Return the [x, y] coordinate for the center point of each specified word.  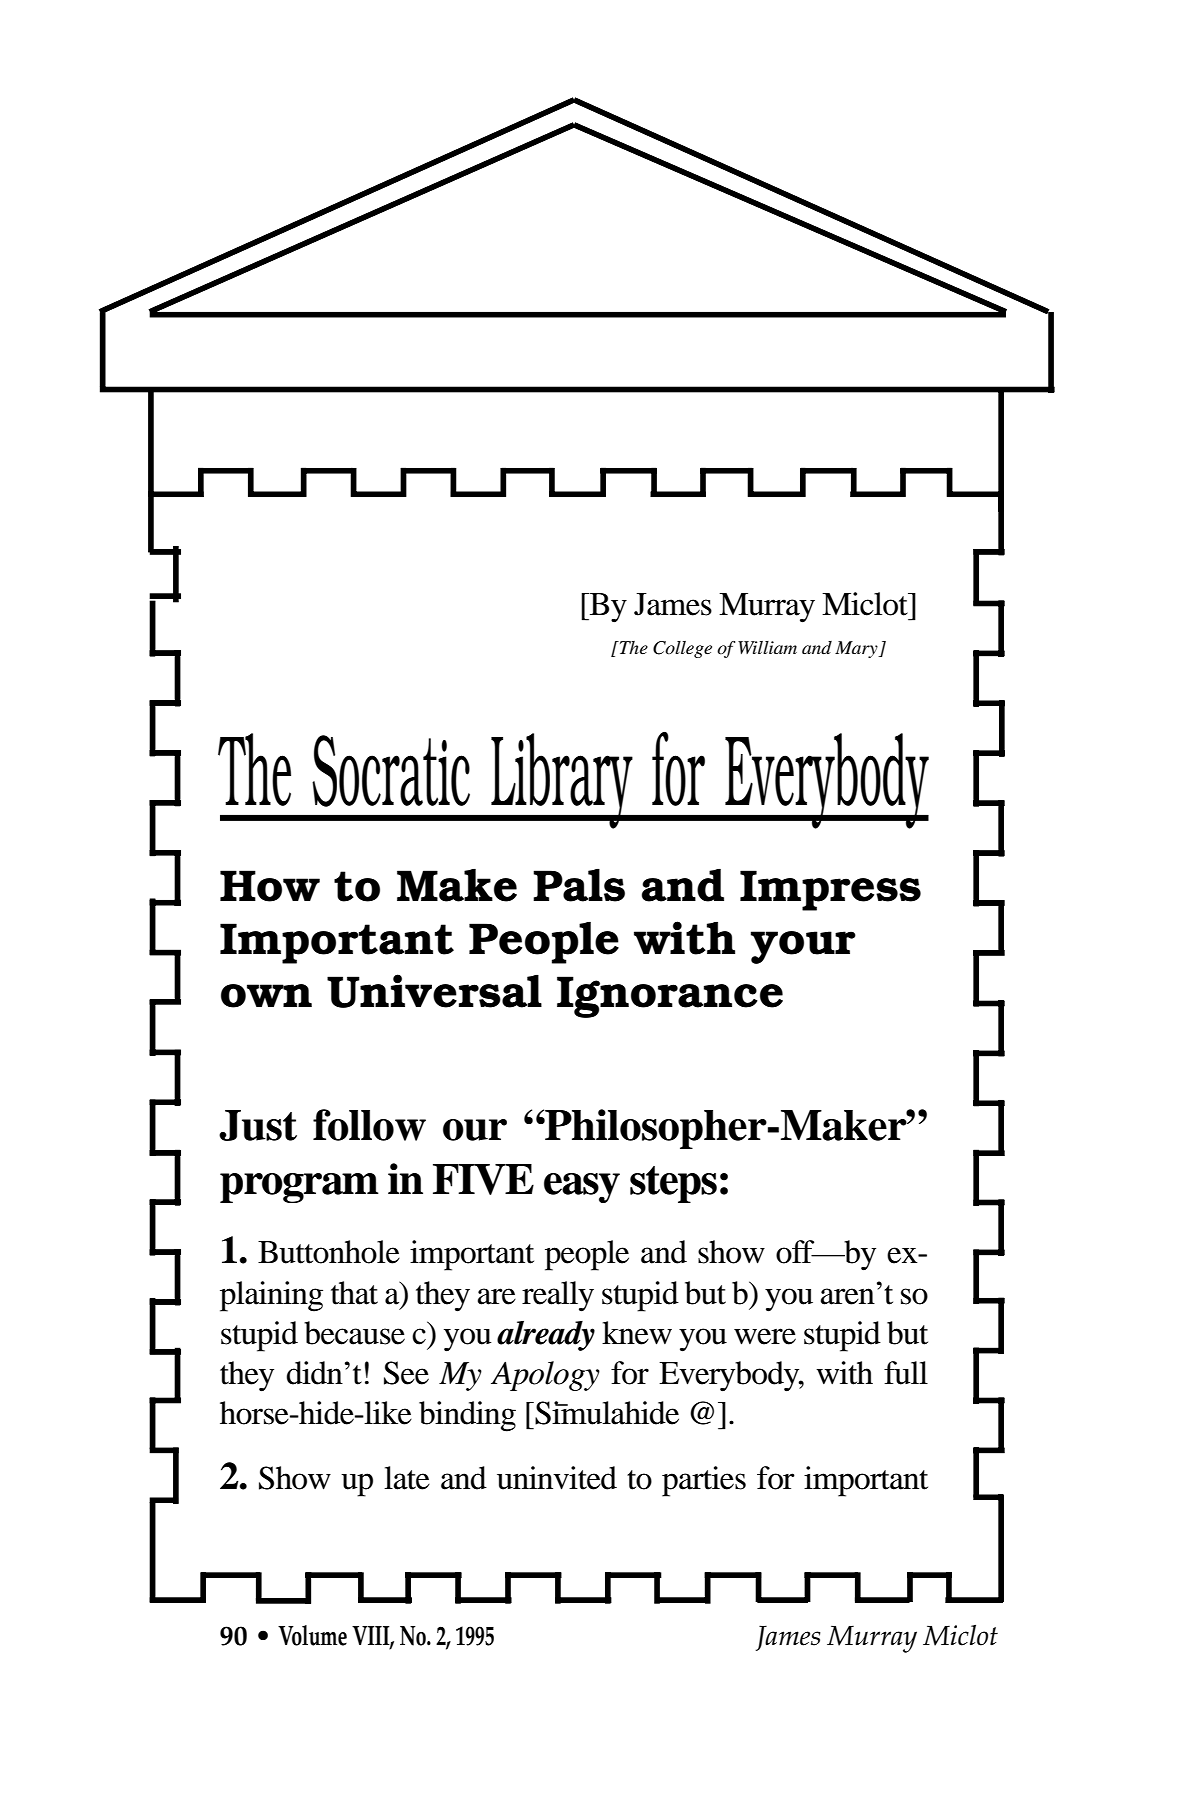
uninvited [557, 1478]
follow [369, 1125]
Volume [312, 1635]
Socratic [391, 771]
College [682, 649]
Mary [857, 649]
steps [673, 1184]
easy [582, 1188]
